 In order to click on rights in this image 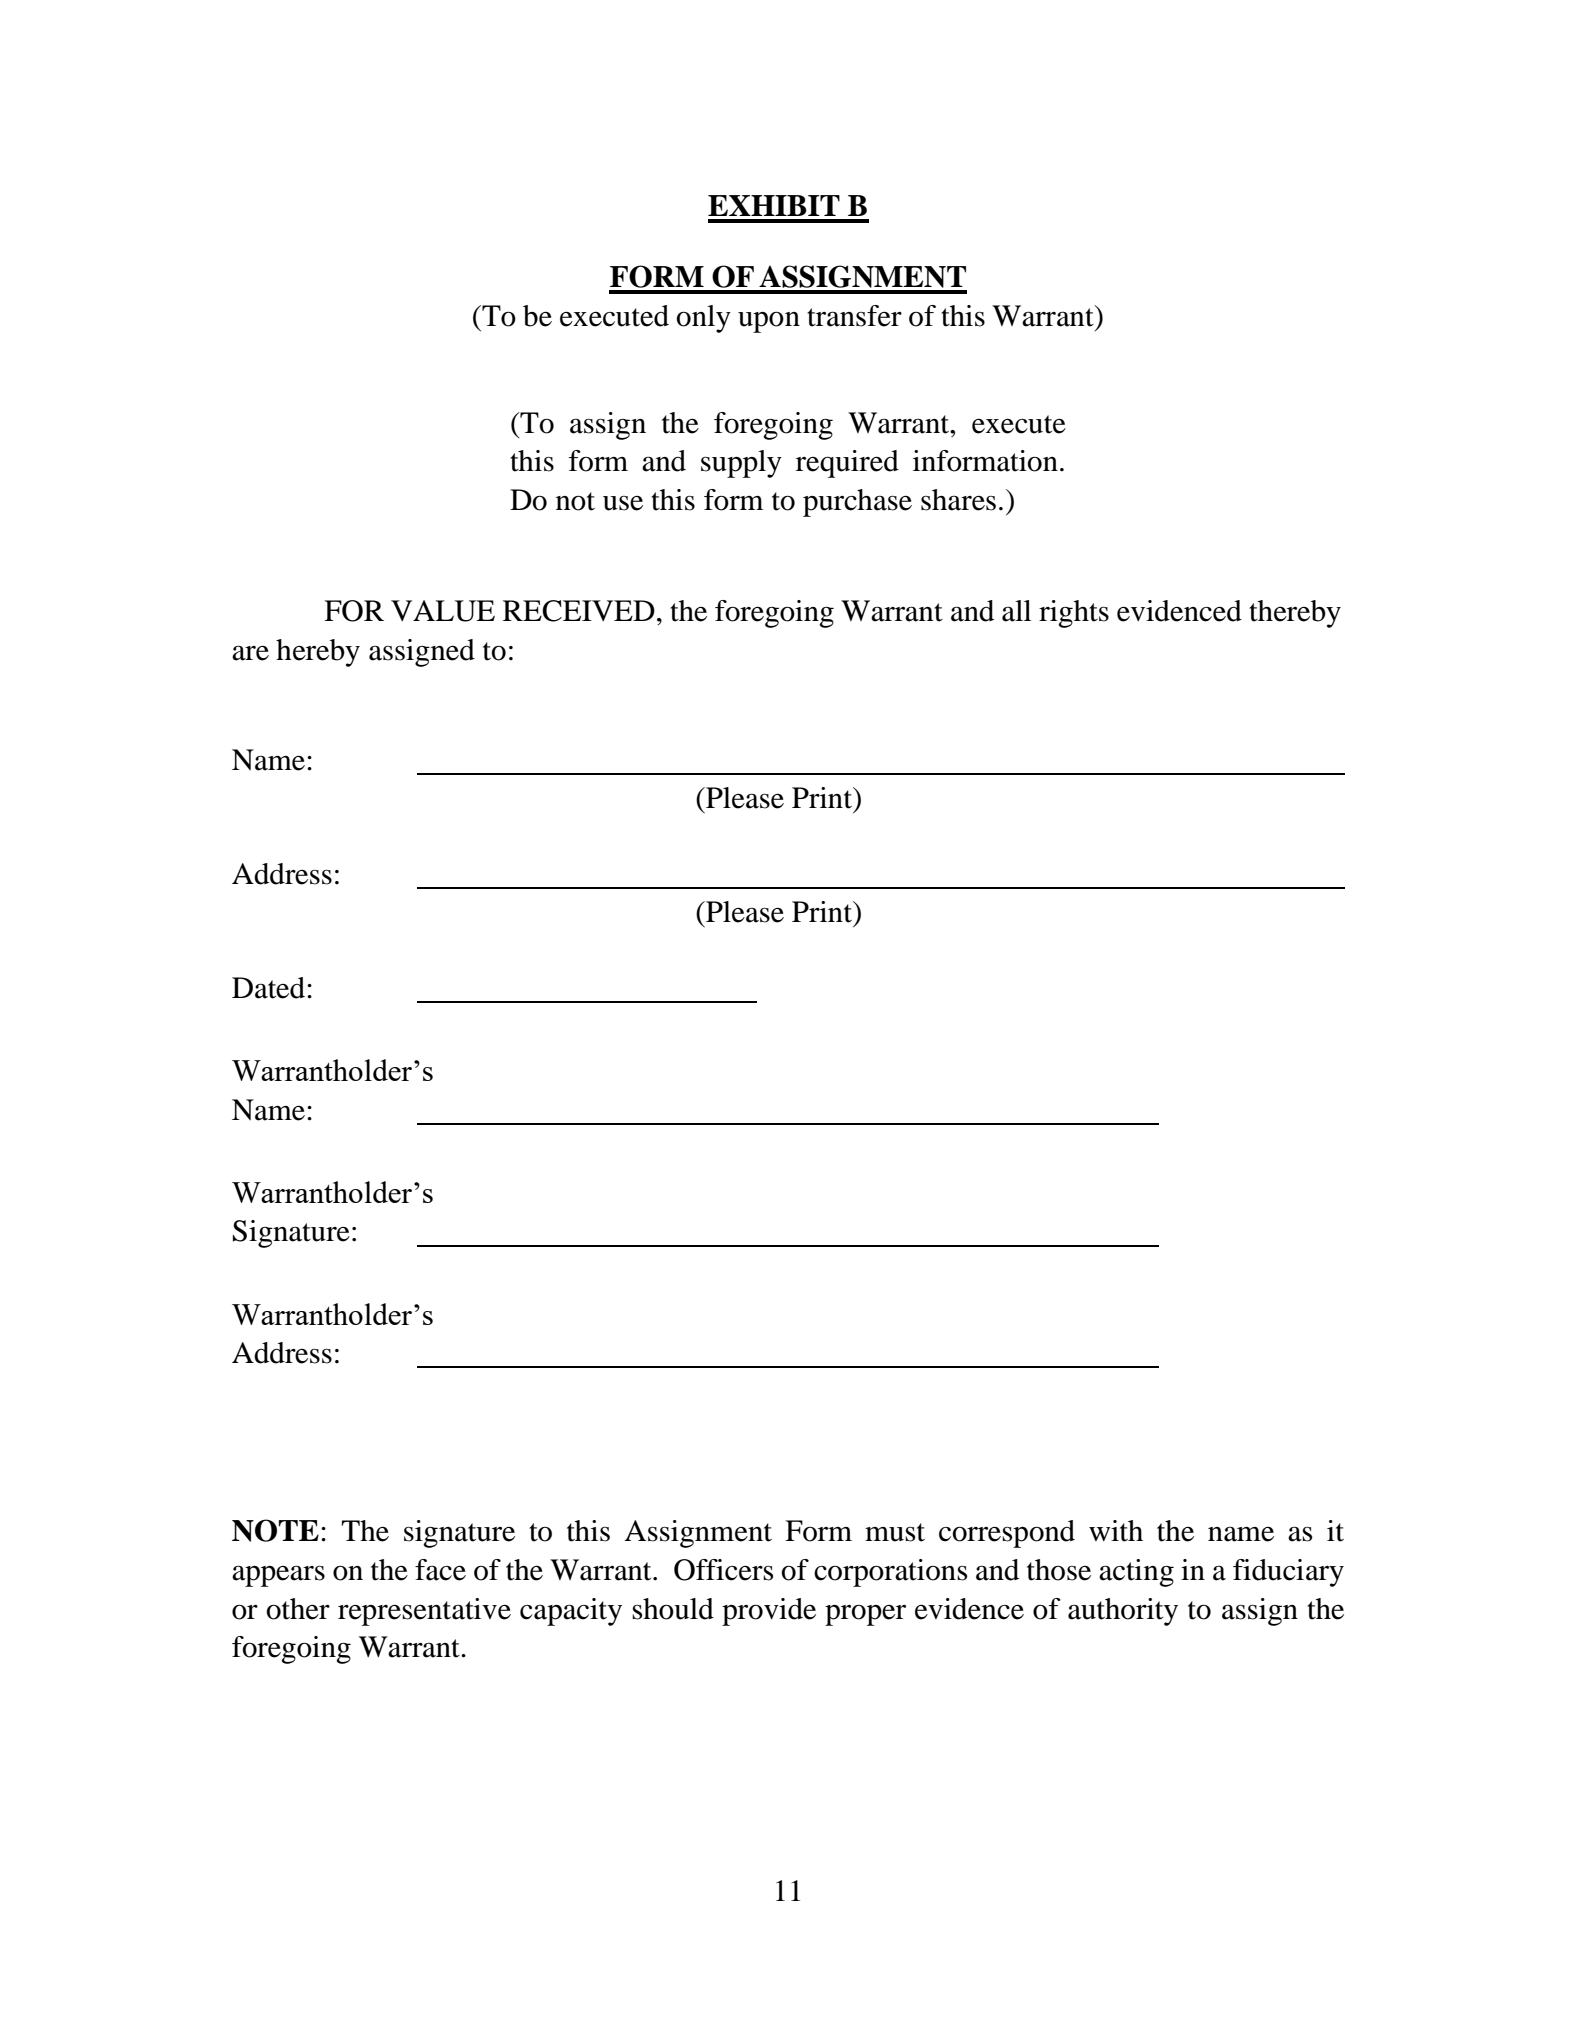, I will do `click(1074, 614)`.
